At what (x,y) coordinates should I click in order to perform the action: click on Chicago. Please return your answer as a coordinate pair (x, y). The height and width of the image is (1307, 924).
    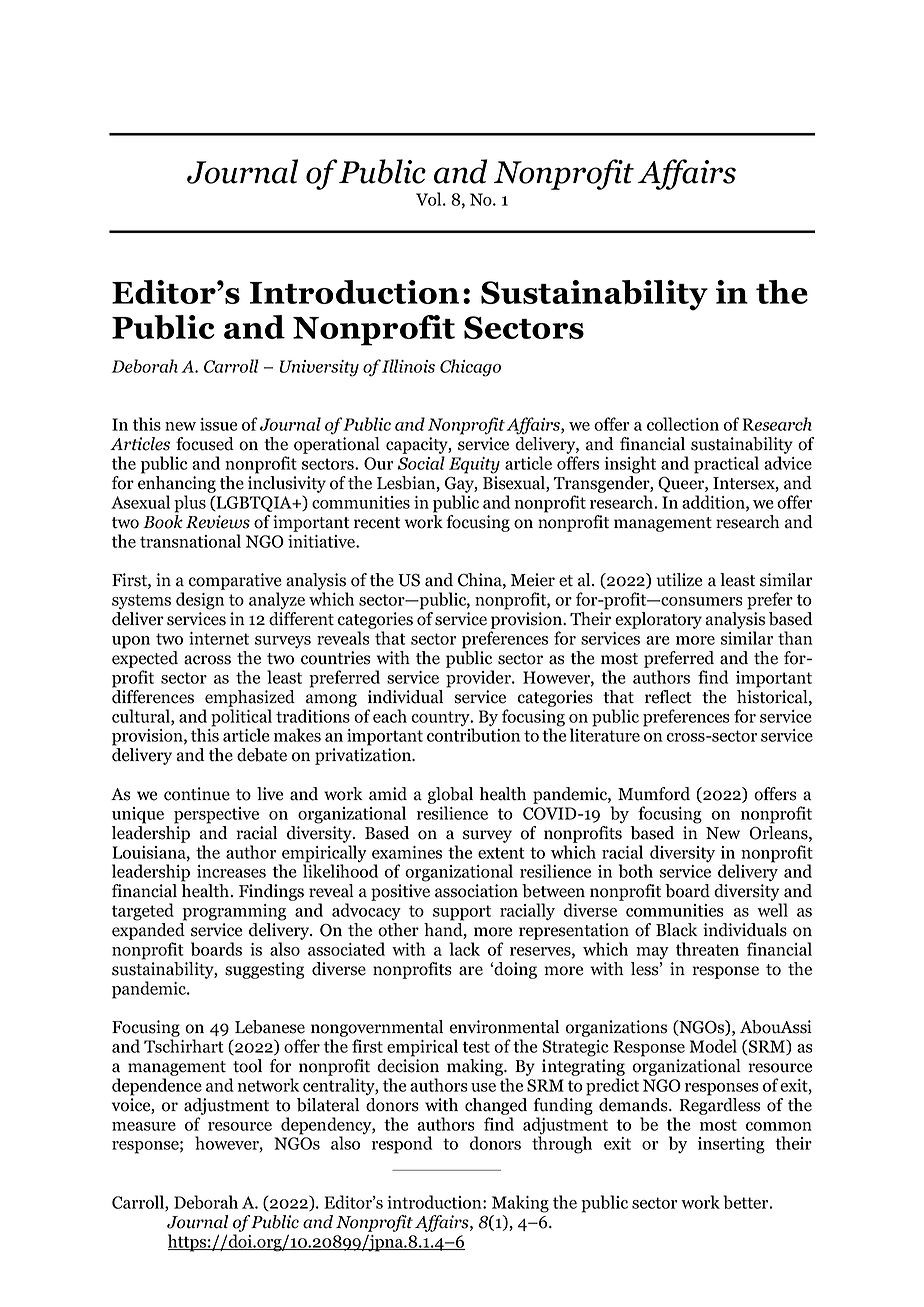
    Looking at the image, I should click on (470, 368).
